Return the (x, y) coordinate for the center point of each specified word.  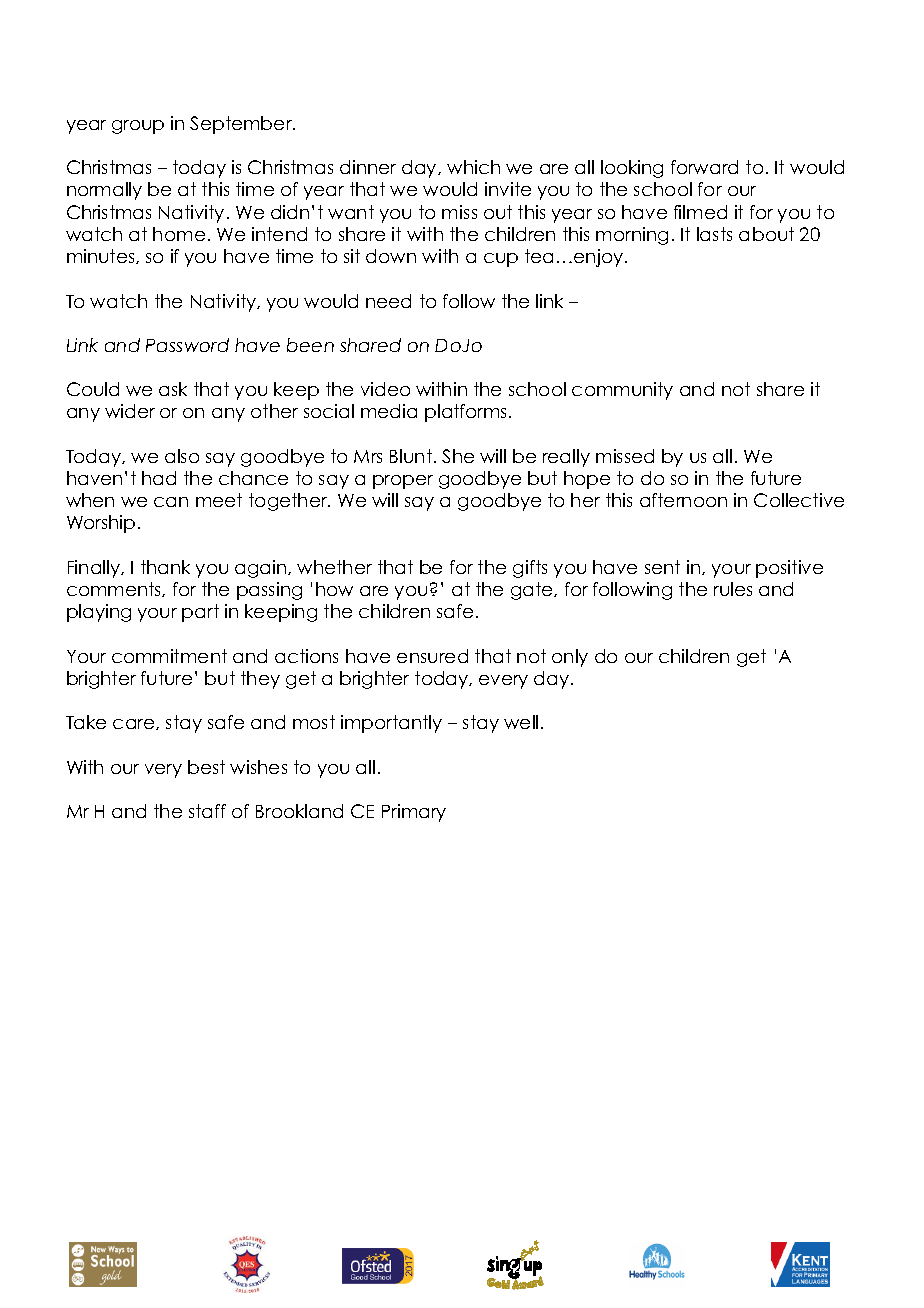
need (388, 301)
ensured (432, 656)
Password (187, 345)
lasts (714, 234)
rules (733, 589)
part (200, 613)
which (473, 167)
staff (207, 811)
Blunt (411, 456)
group (138, 127)
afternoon (683, 500)
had (159, 478)
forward (704, 167)
